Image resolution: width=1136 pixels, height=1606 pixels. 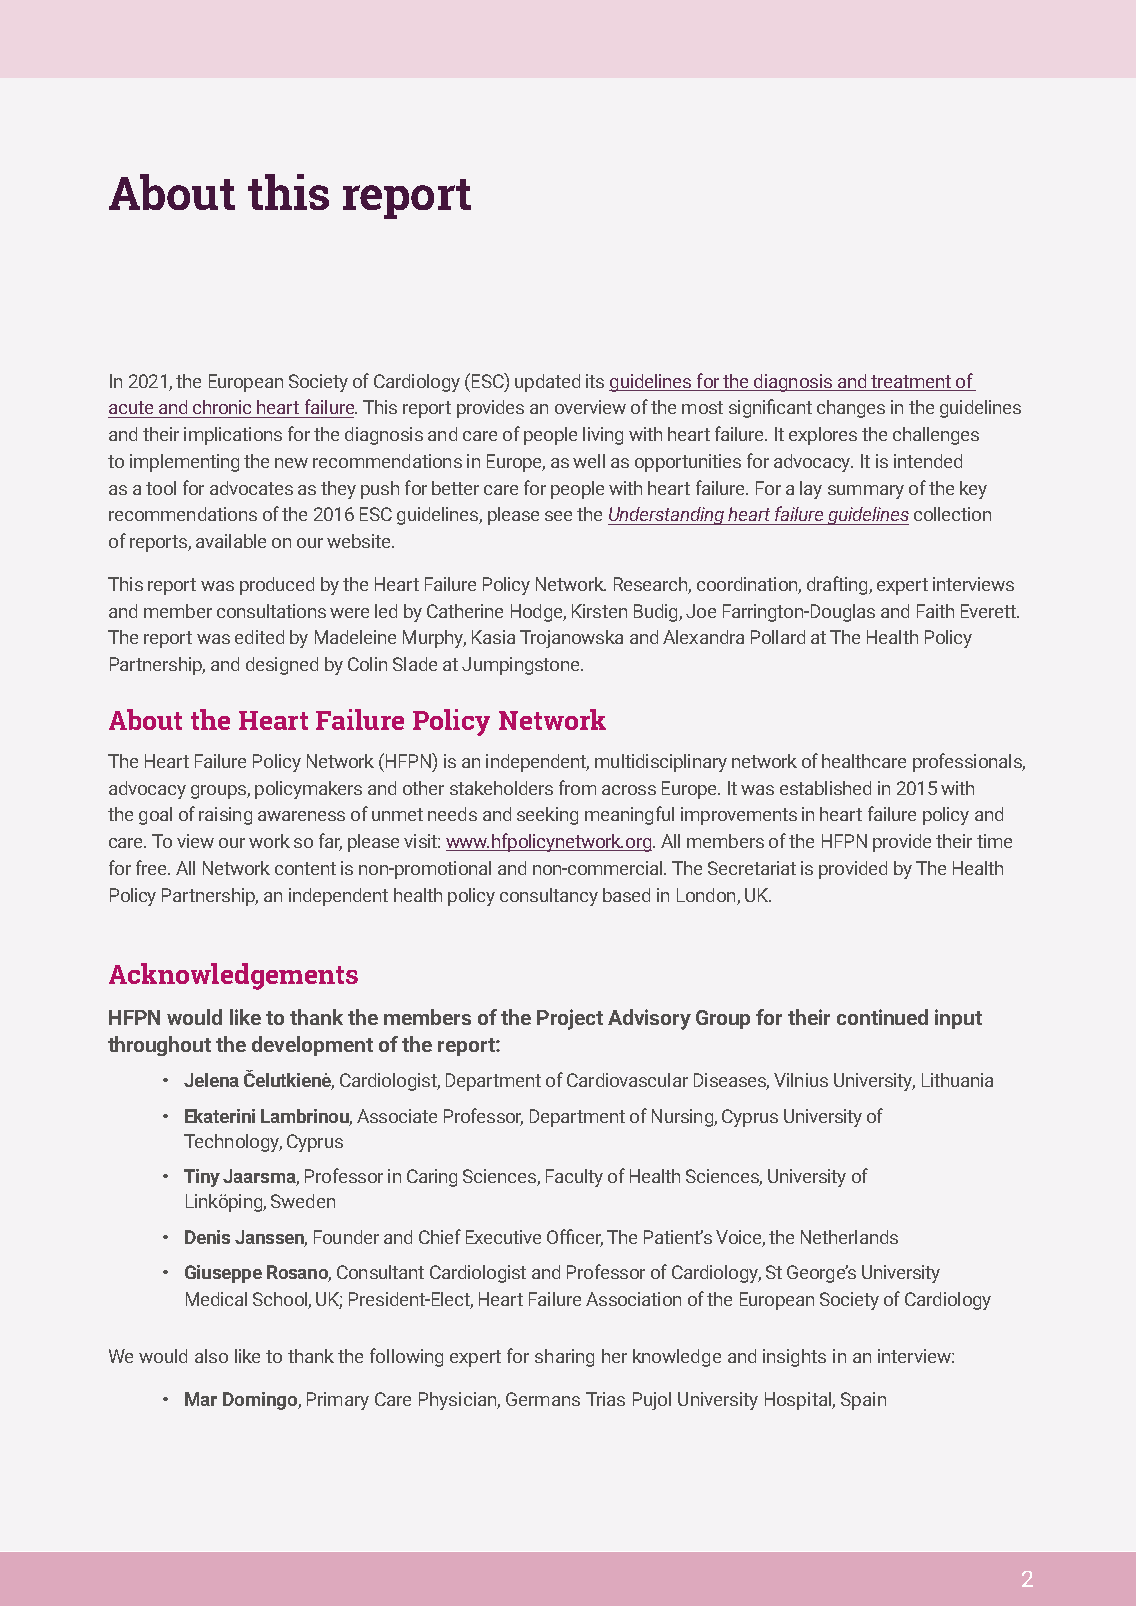 What do you see at coordinates (574, 1178) in the screenshot?
I see `Faculty` at bounding box center [574, 1178].
